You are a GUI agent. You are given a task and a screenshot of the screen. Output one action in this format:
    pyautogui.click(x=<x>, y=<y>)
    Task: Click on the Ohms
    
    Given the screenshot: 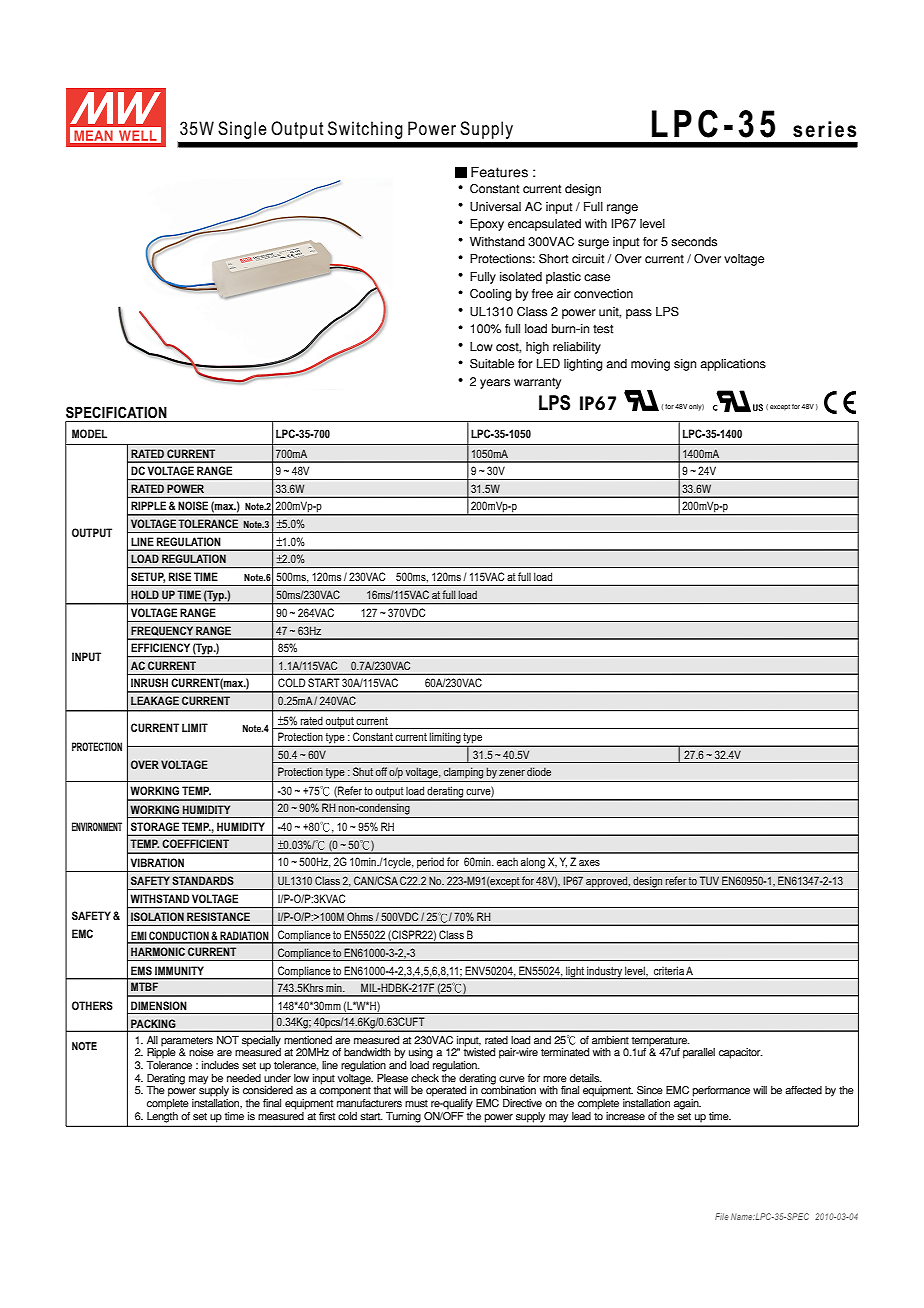 What is the action you would take?
    pyautogui.click(x=360, y=916)
